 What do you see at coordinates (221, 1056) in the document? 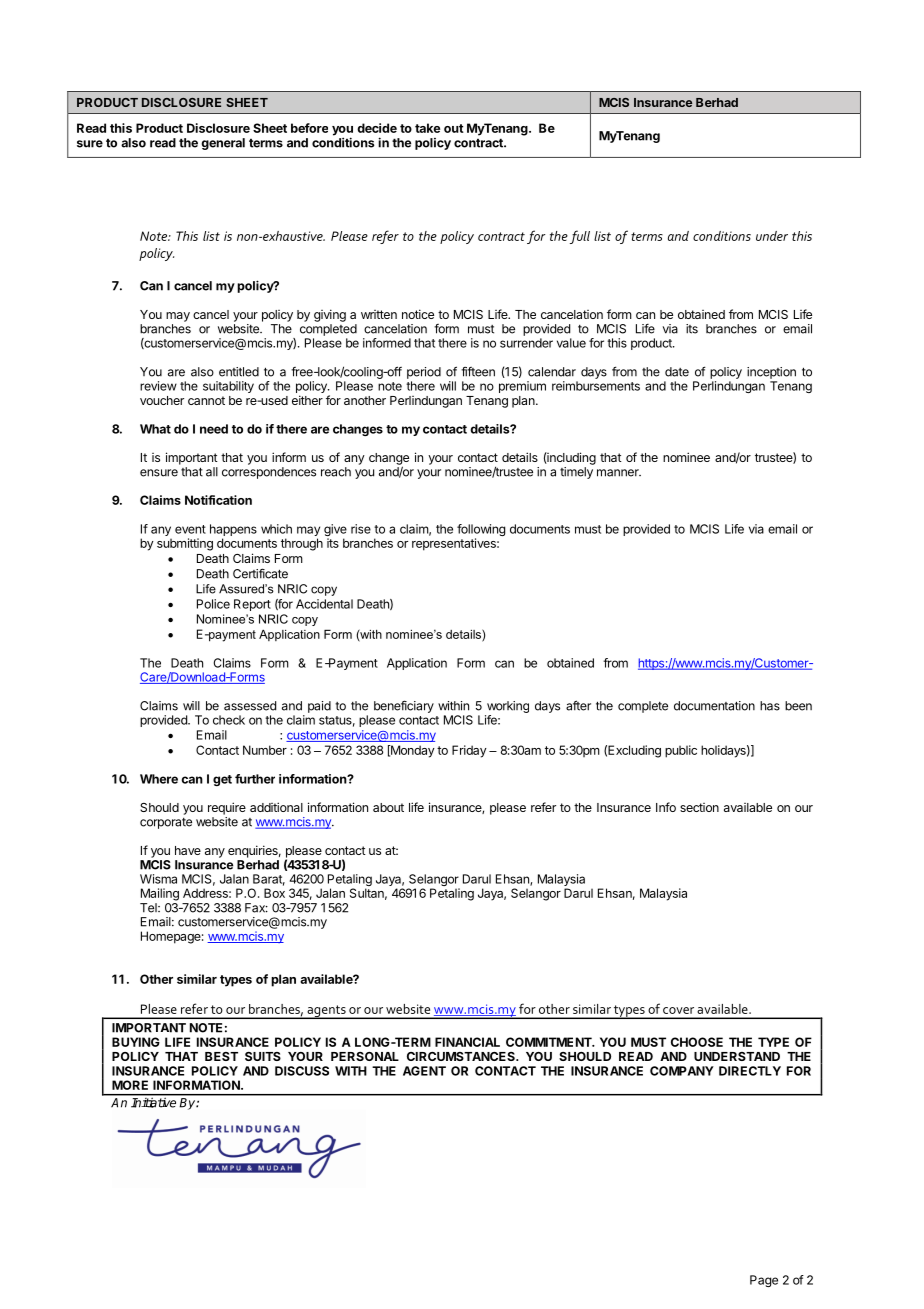
I see `BEST` at bounding box center [221, 1056].
